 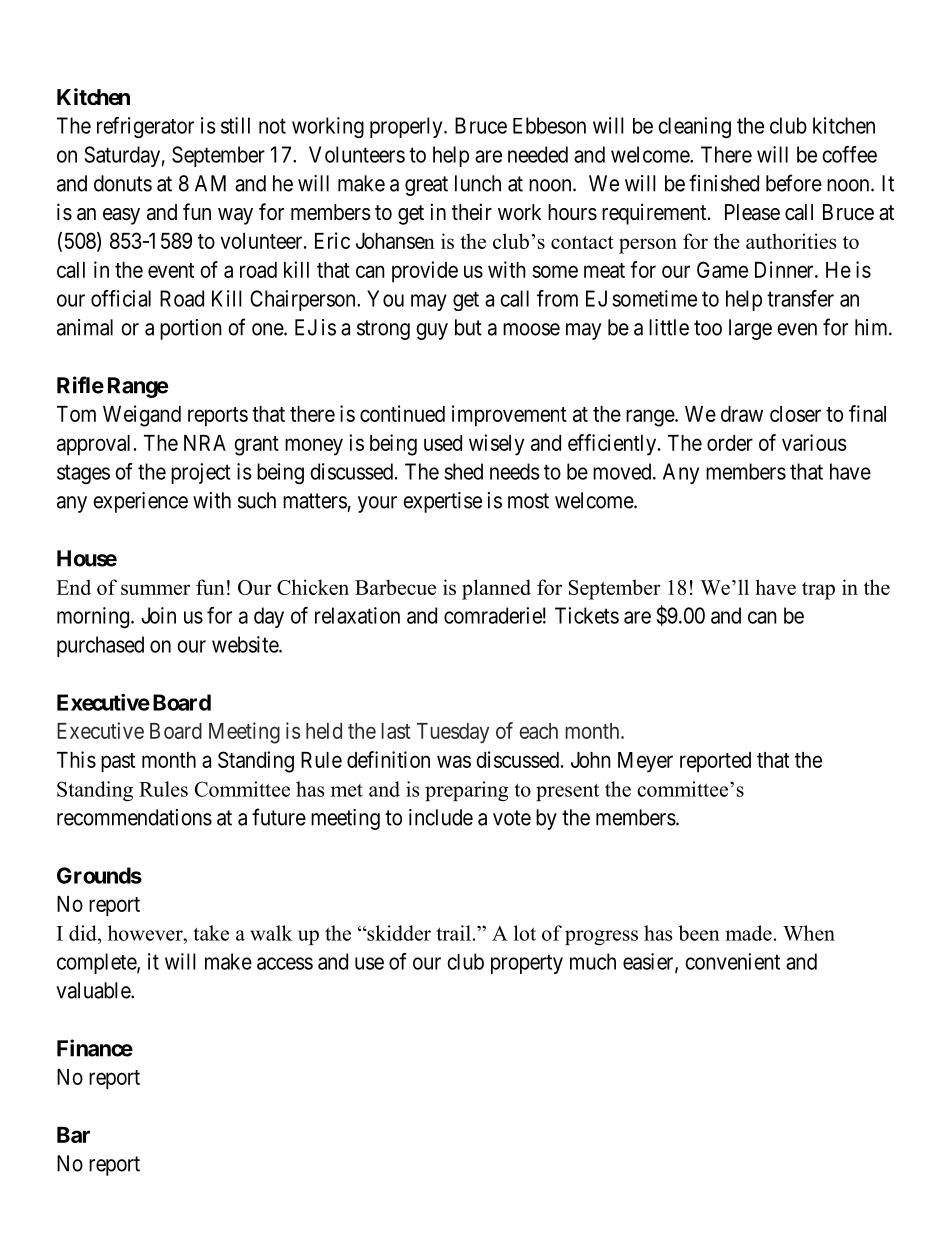 I want to click on was, so click(x=454, y=761).
